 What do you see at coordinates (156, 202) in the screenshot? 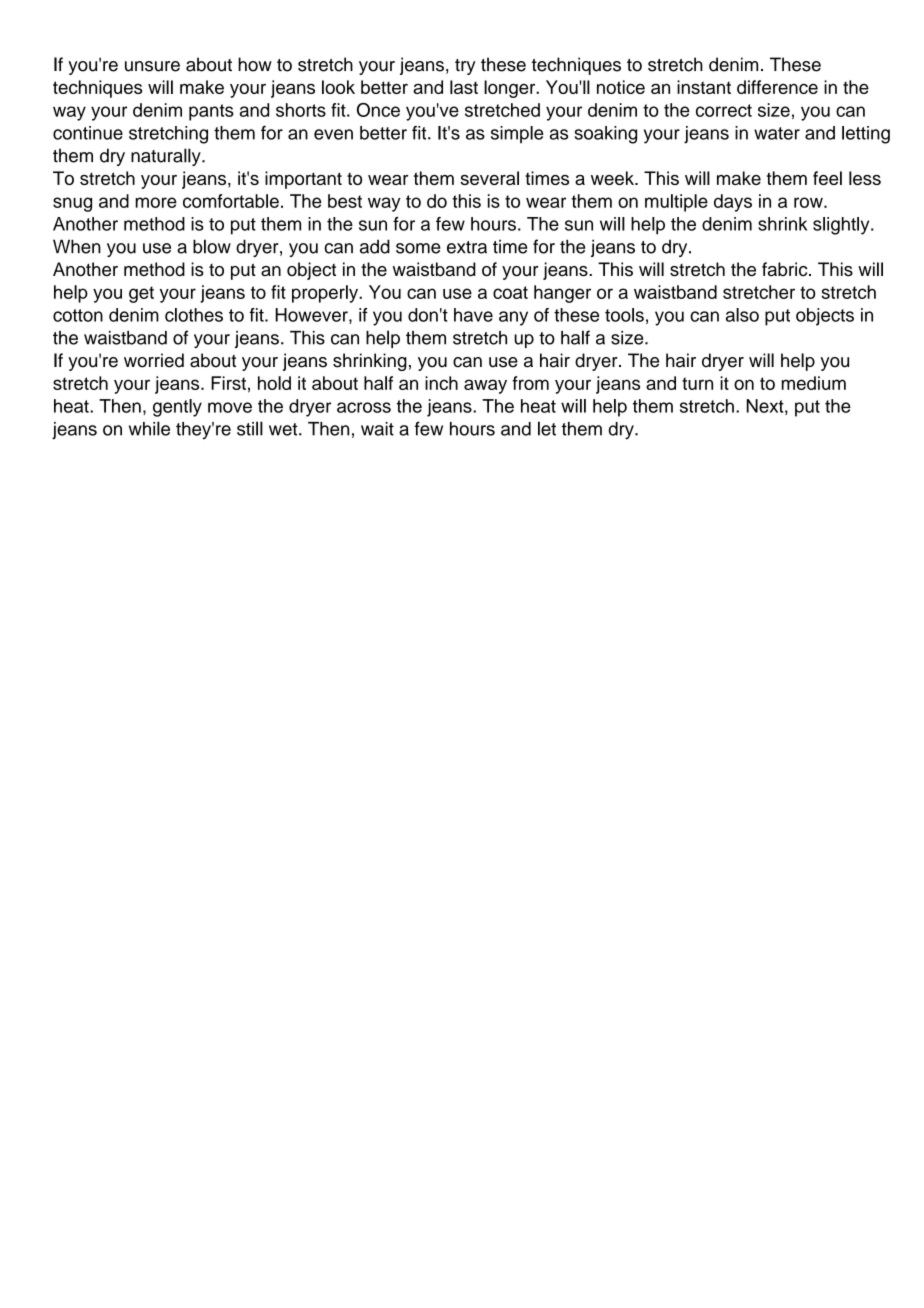
I see `more` at bounding box center [156, 202].
